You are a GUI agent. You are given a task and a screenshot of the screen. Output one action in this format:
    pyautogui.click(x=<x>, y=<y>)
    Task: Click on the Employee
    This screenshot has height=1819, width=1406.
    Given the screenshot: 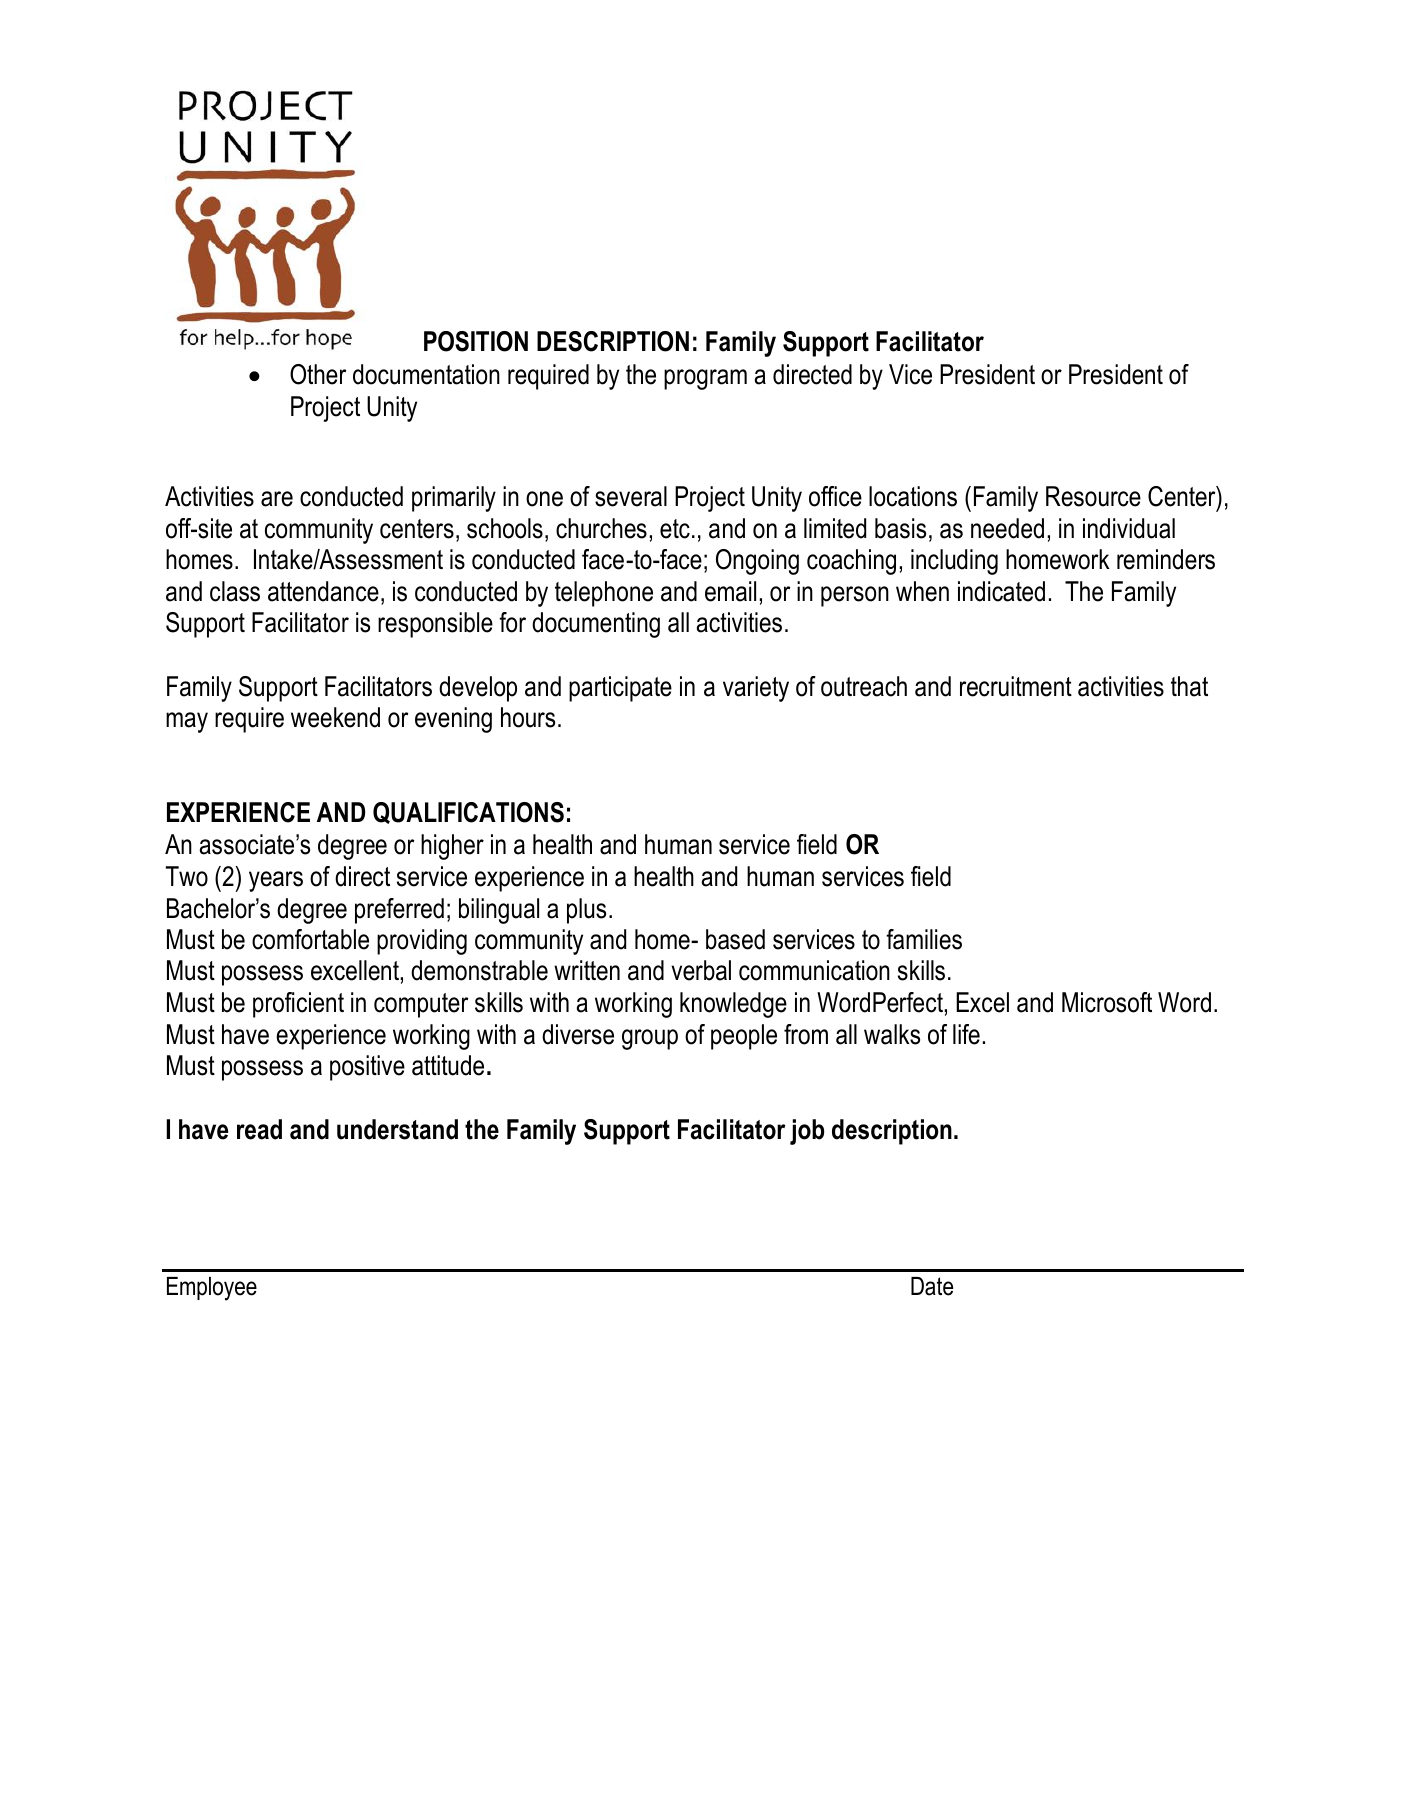 What is the action you would take?
    pyautogui.click(x=212, y=1289)
